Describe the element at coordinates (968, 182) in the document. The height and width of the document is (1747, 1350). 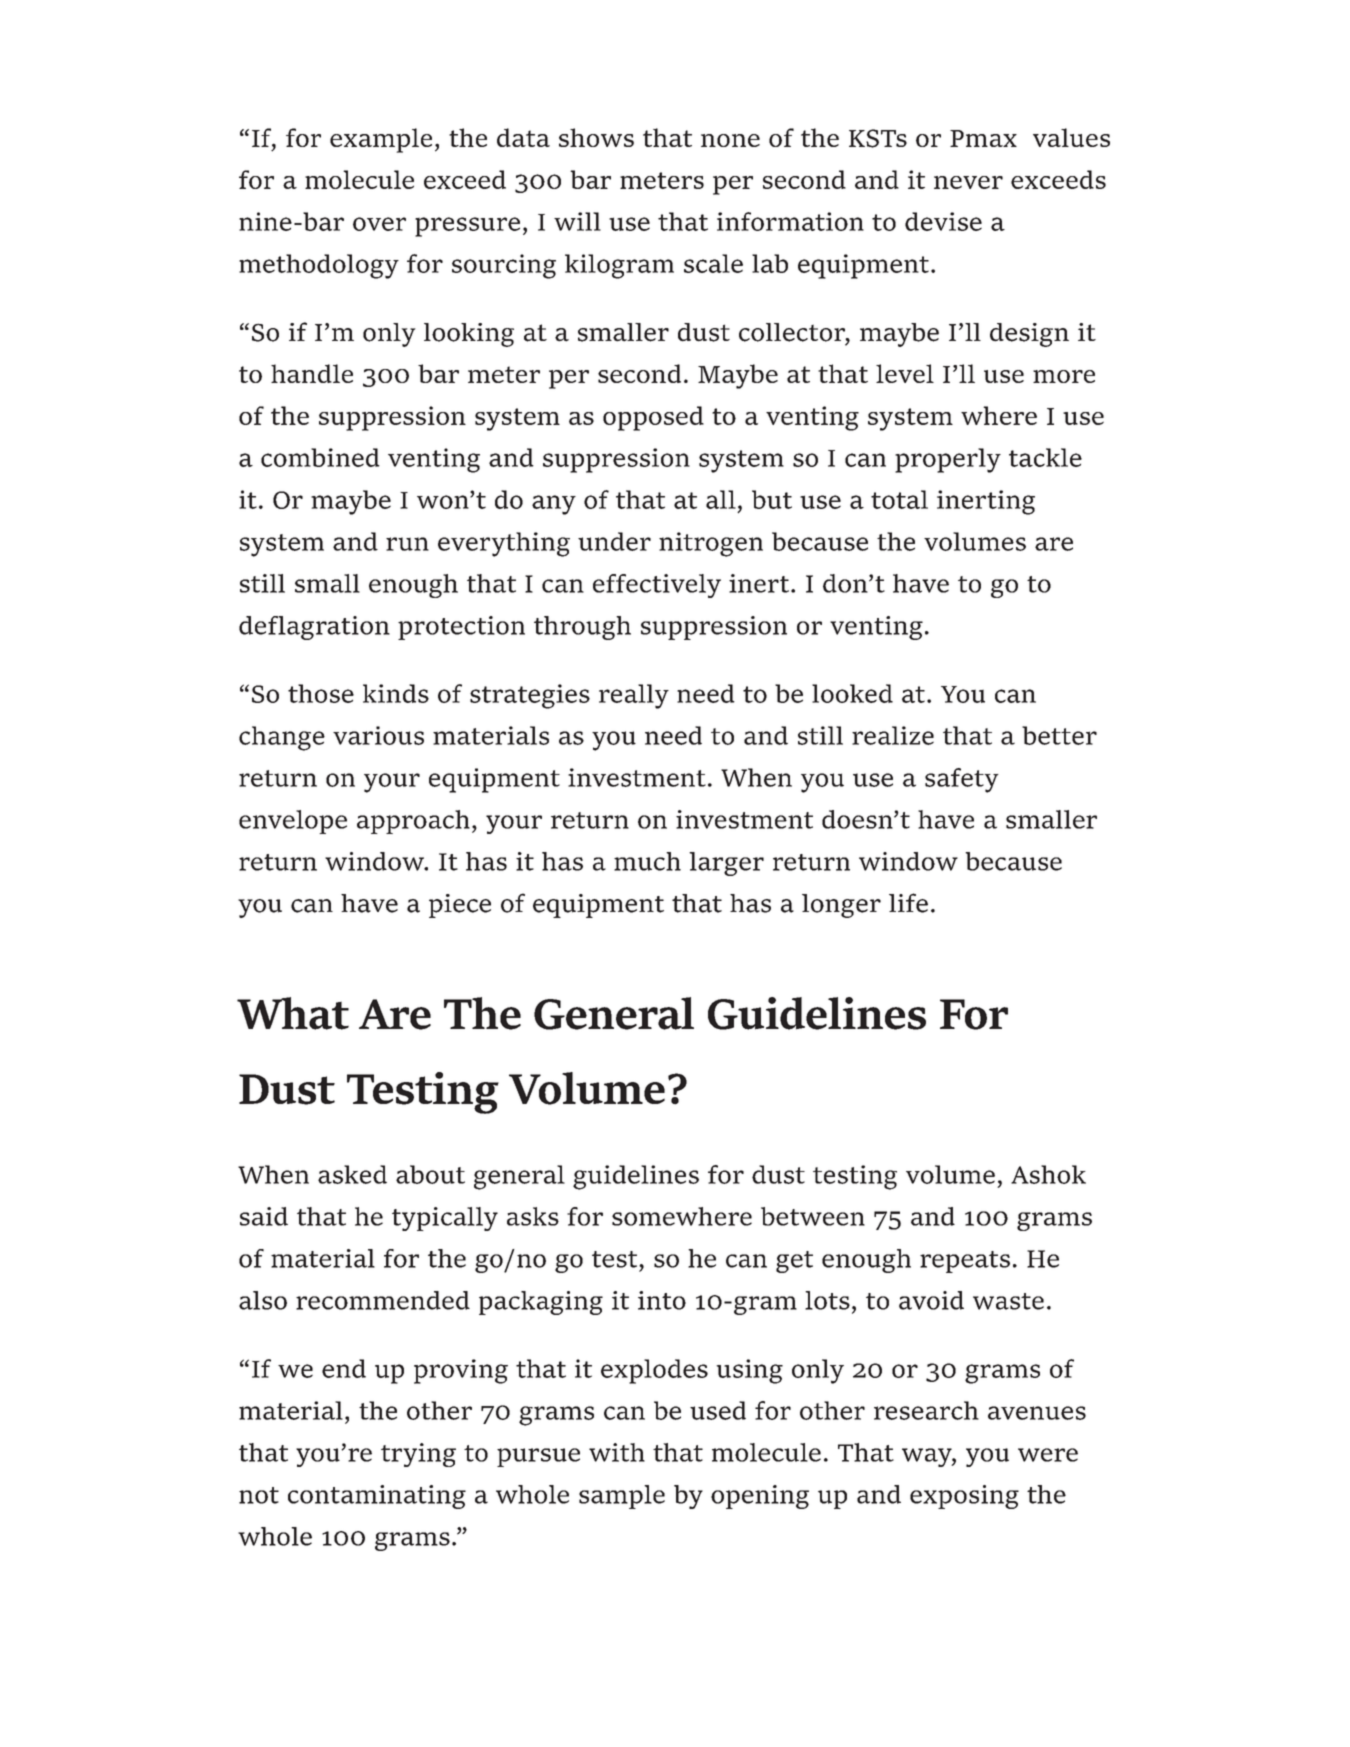
I see `never` at that location.
